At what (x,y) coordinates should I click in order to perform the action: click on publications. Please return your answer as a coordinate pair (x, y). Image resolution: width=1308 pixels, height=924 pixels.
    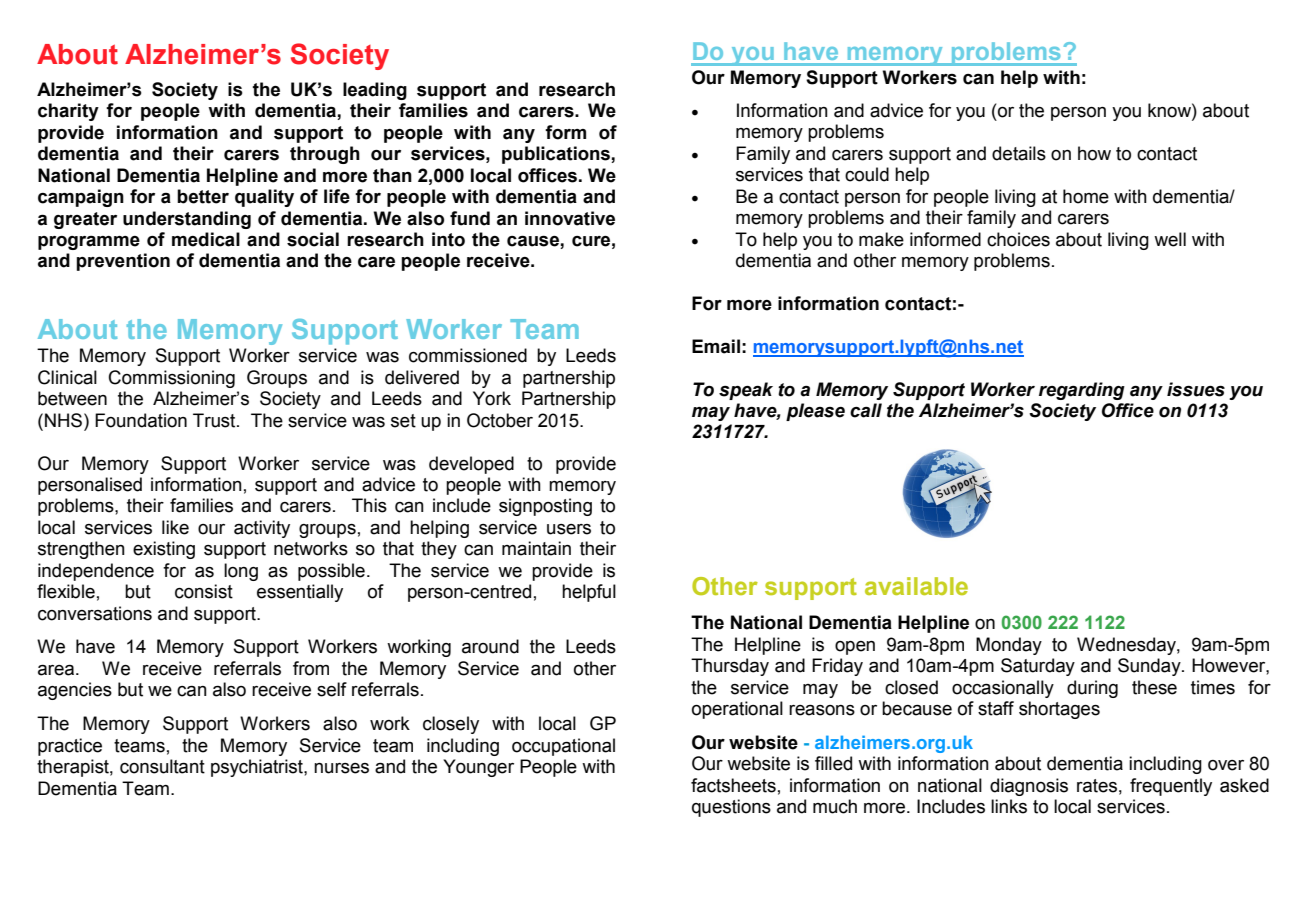
    Looking at the image, I should click on (557, 155).
